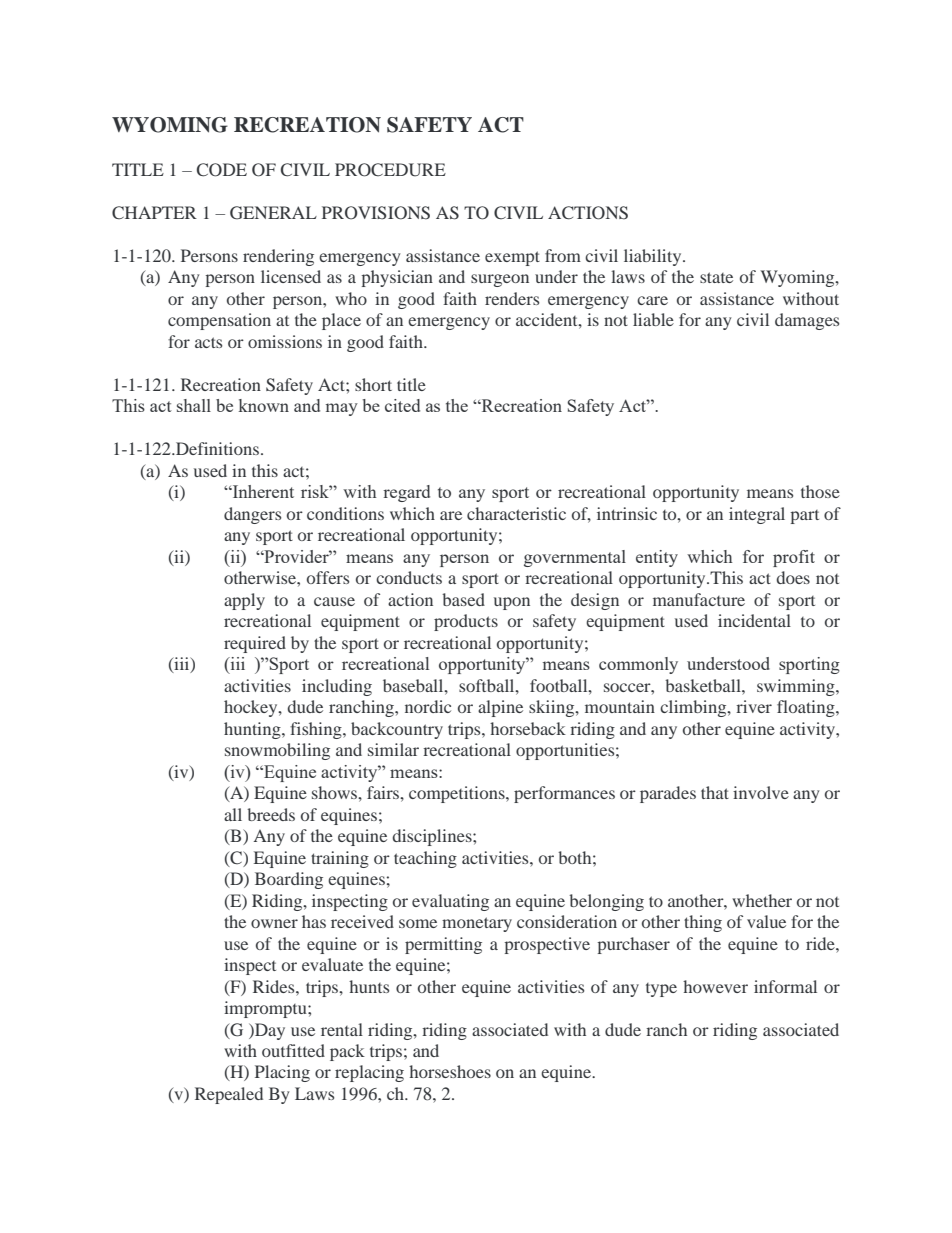  Describe the element at coordinates (229, 1095) in the screenshot. I see `Repealed` at that location.
